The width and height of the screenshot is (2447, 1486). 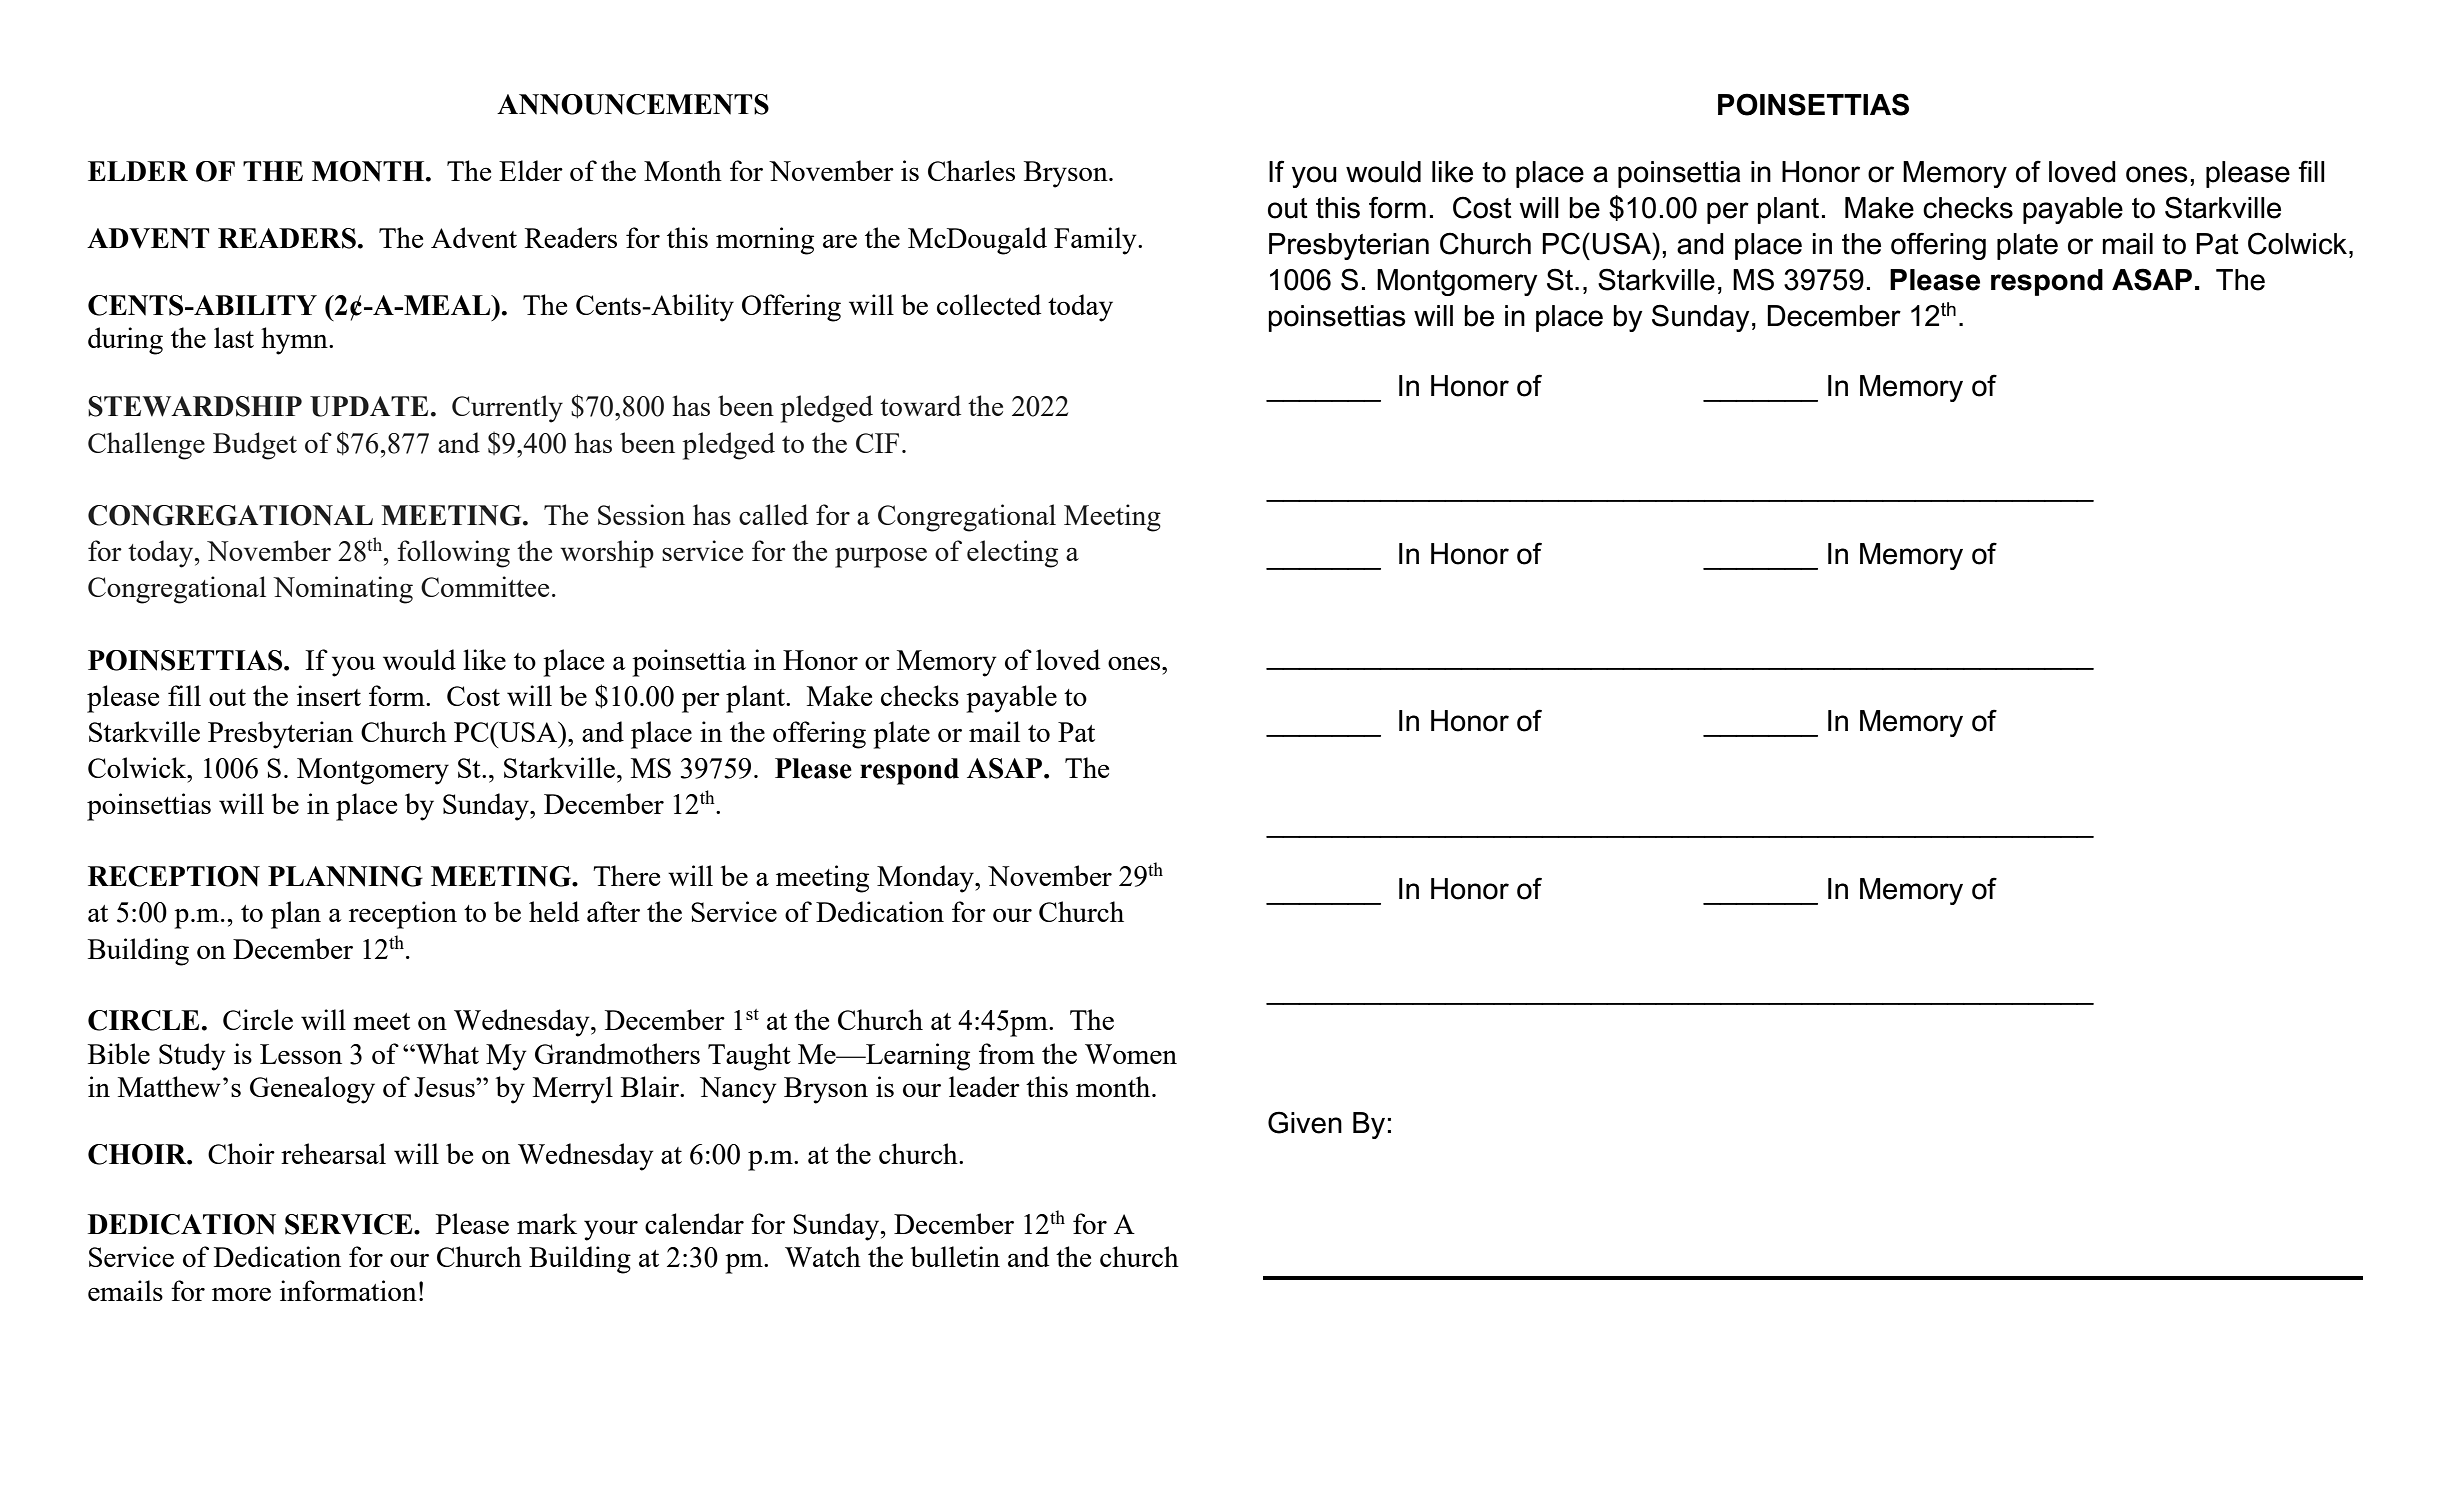 I want to click on electing, so click(x=1012, y=554).
